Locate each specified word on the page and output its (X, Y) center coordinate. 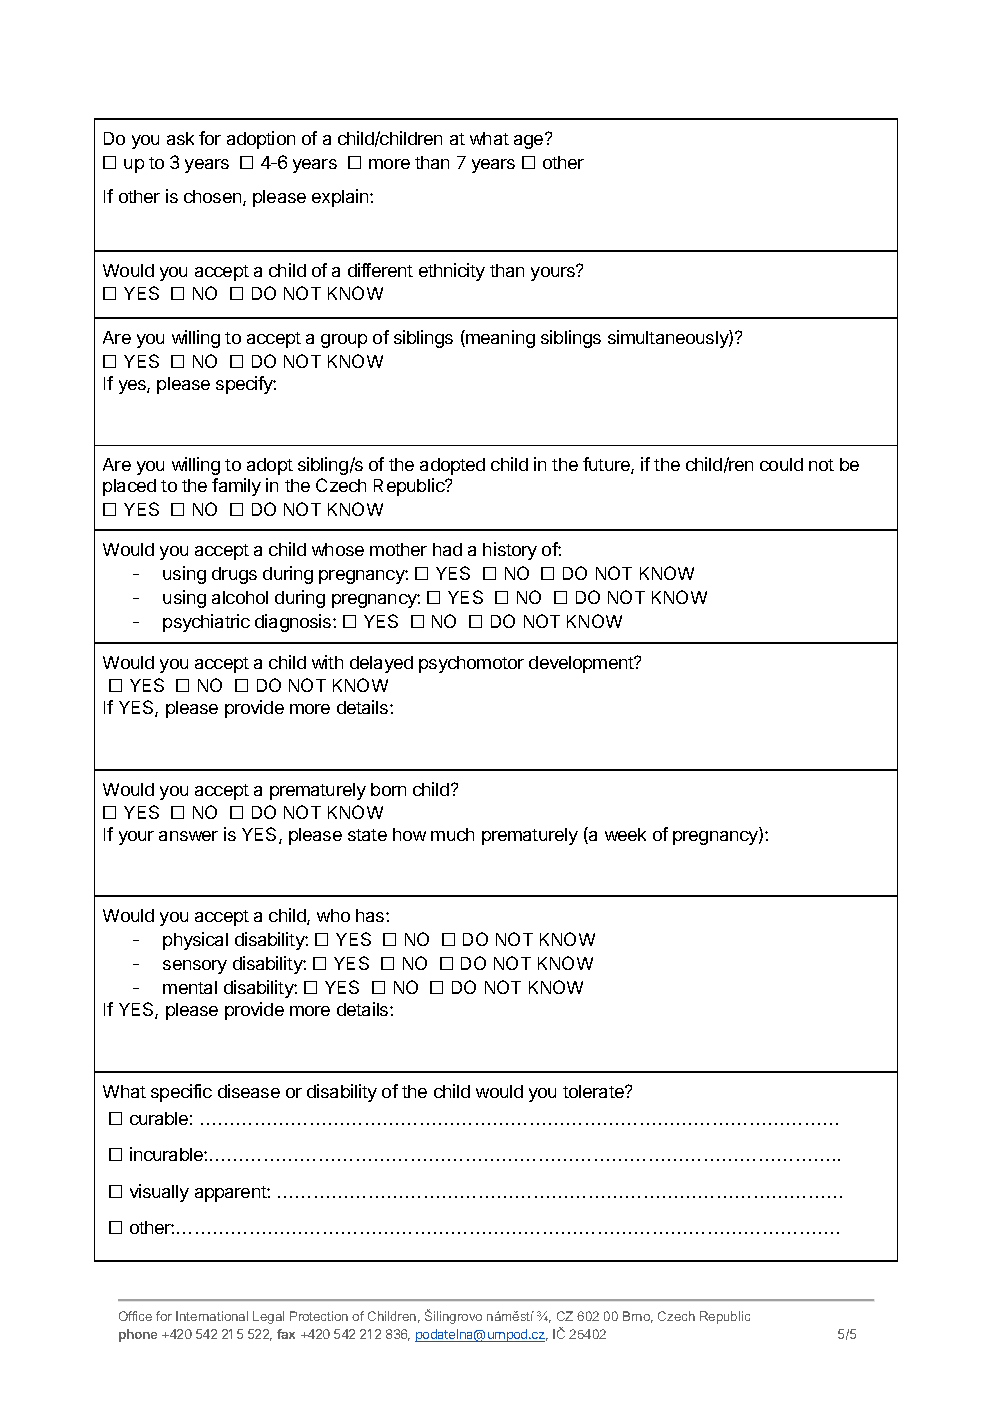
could (781, 464)
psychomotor (471, 664)
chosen (214, 198)
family (236, 487)
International (212, 1316)
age (530, 141)
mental (190, 987)
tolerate (594, 1091)
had (447, 549)
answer (188, 836)
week (625, 834)
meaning (499, 339)
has (371, 915)
